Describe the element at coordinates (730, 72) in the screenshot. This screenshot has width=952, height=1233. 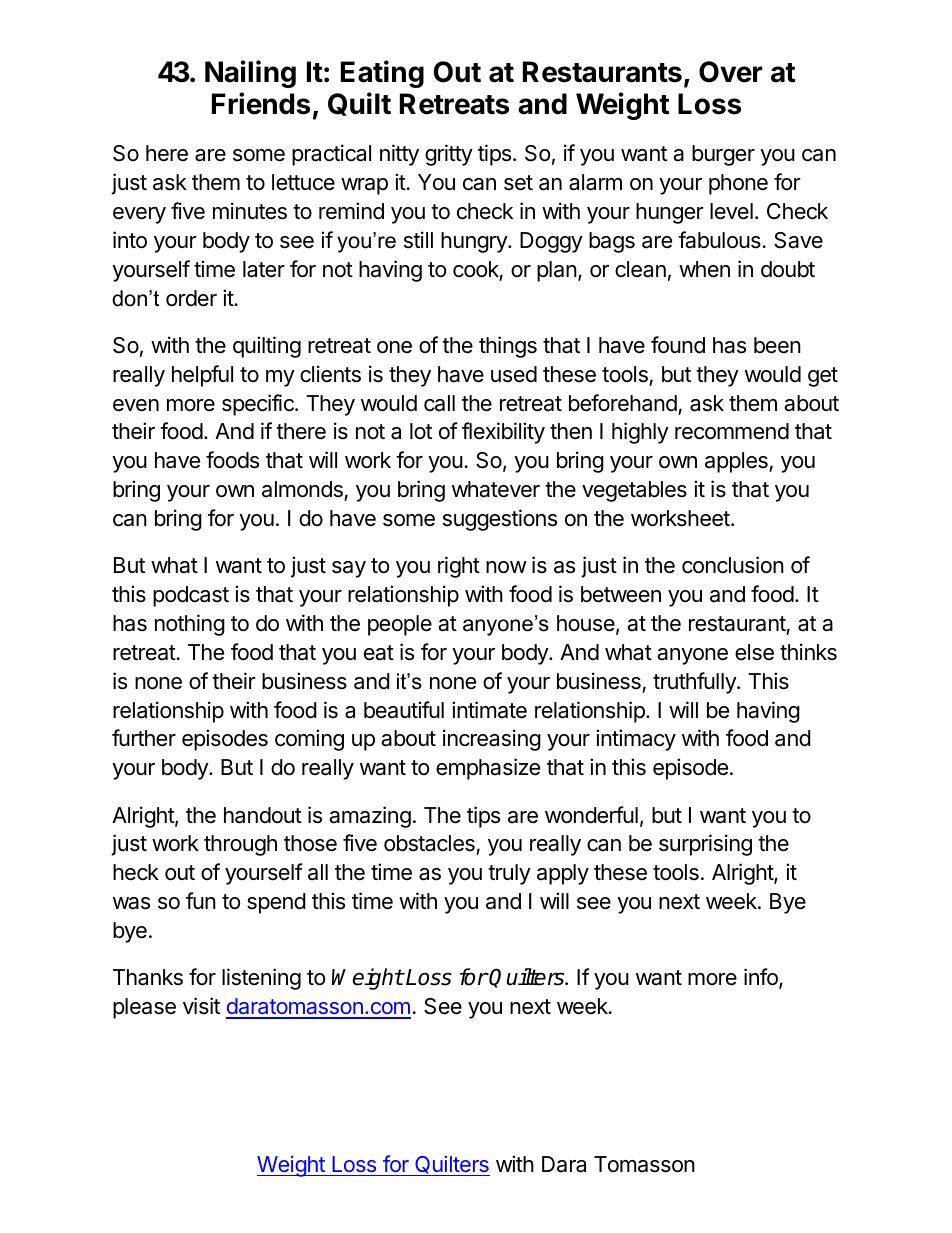
I see `Over` at that location.
